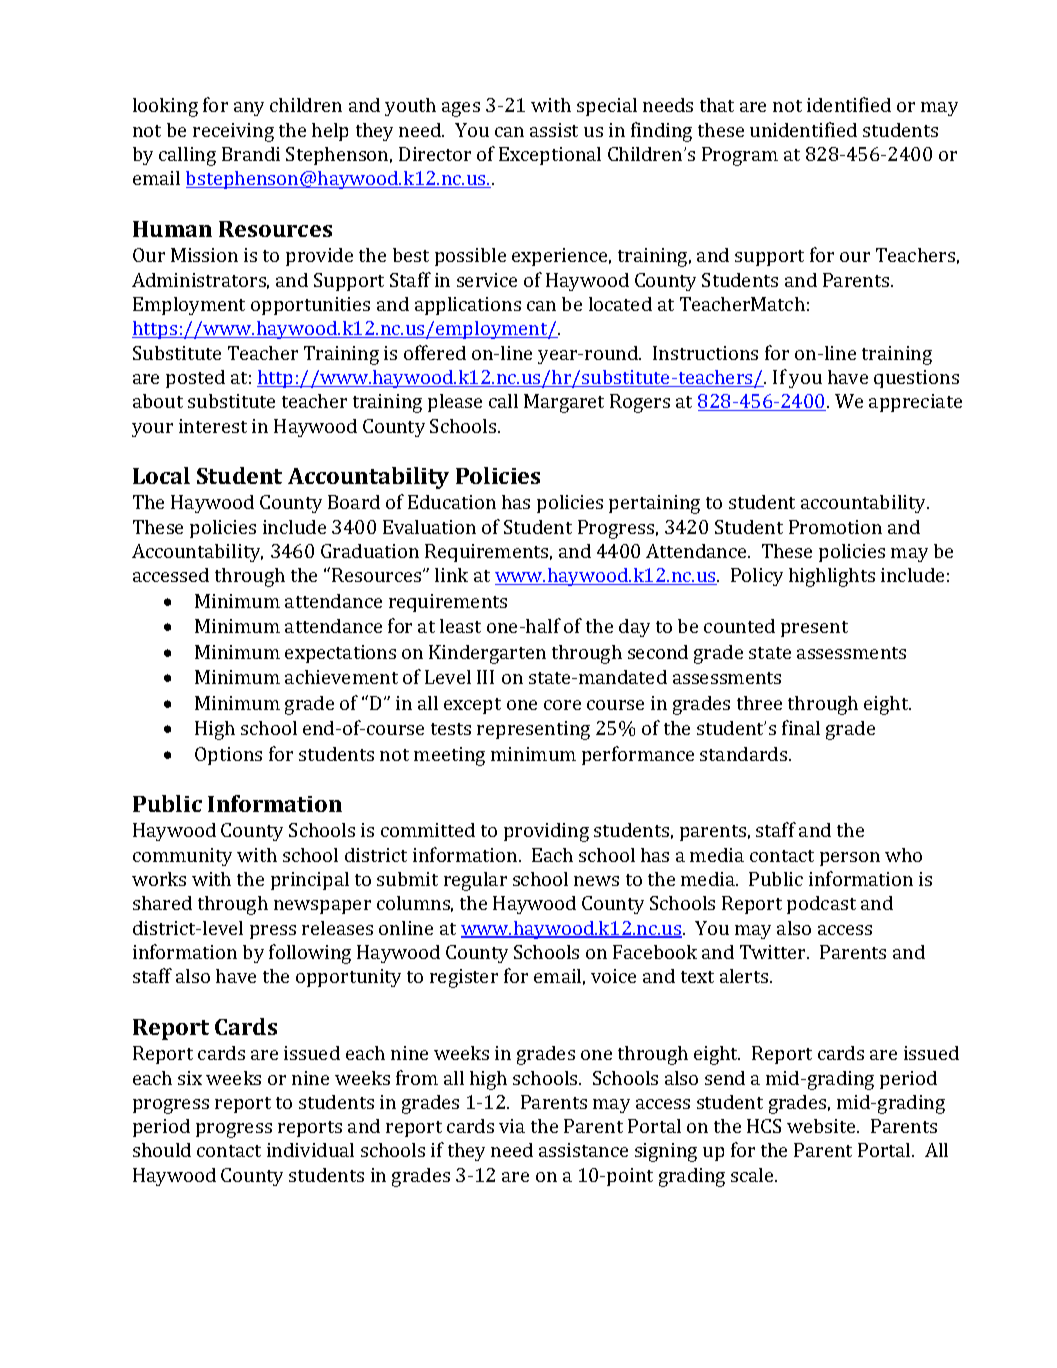 This screenshot has height=1368, width=1057. Describe the element at coordinates (487, 654) in the screenshot. I see `Kindergarten` at that location.
